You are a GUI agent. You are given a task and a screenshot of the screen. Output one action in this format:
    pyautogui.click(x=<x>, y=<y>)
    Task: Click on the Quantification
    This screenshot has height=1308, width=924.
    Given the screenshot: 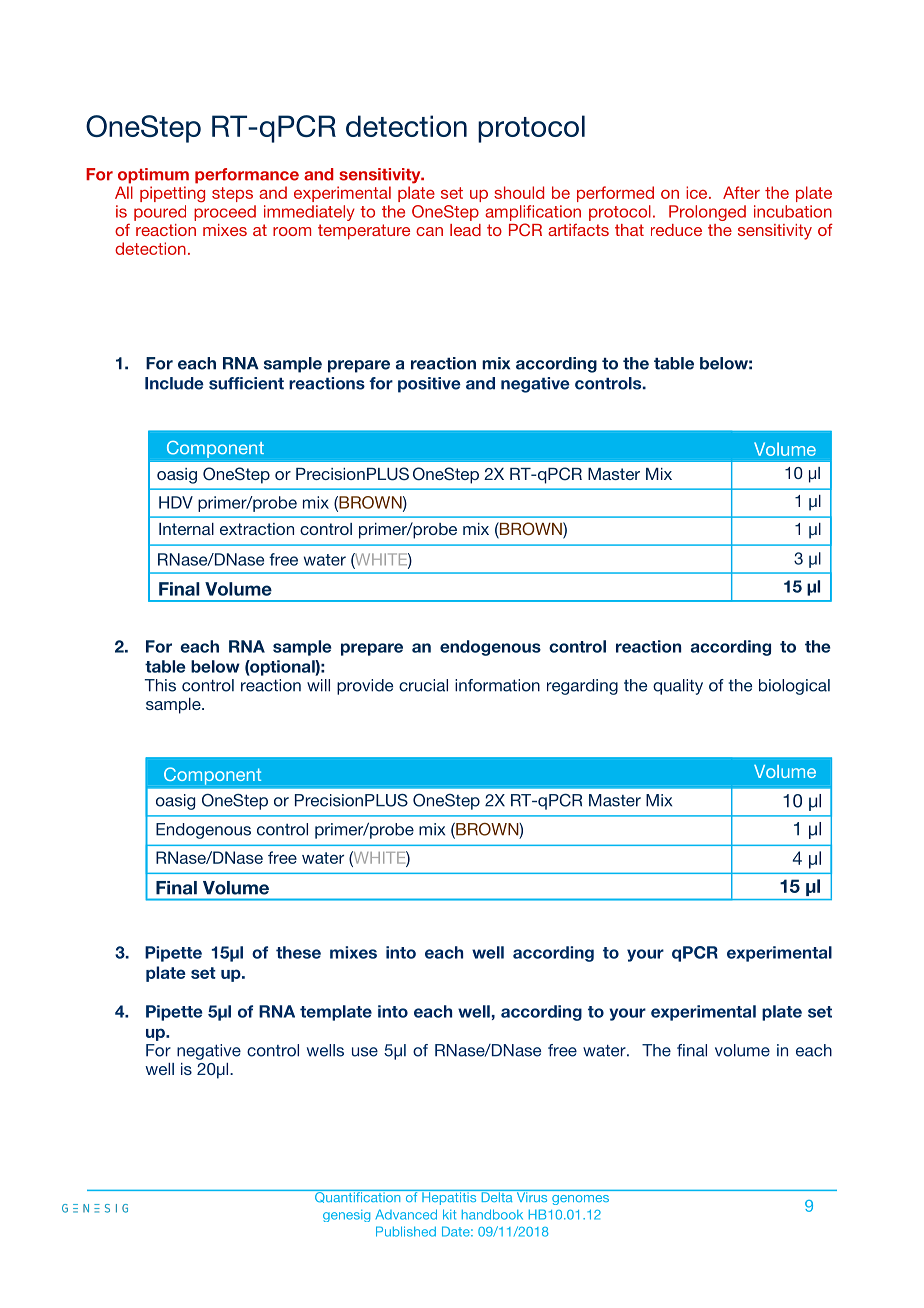 What is the action you would take?
    pyautogui.click(x=358, y=1196)
